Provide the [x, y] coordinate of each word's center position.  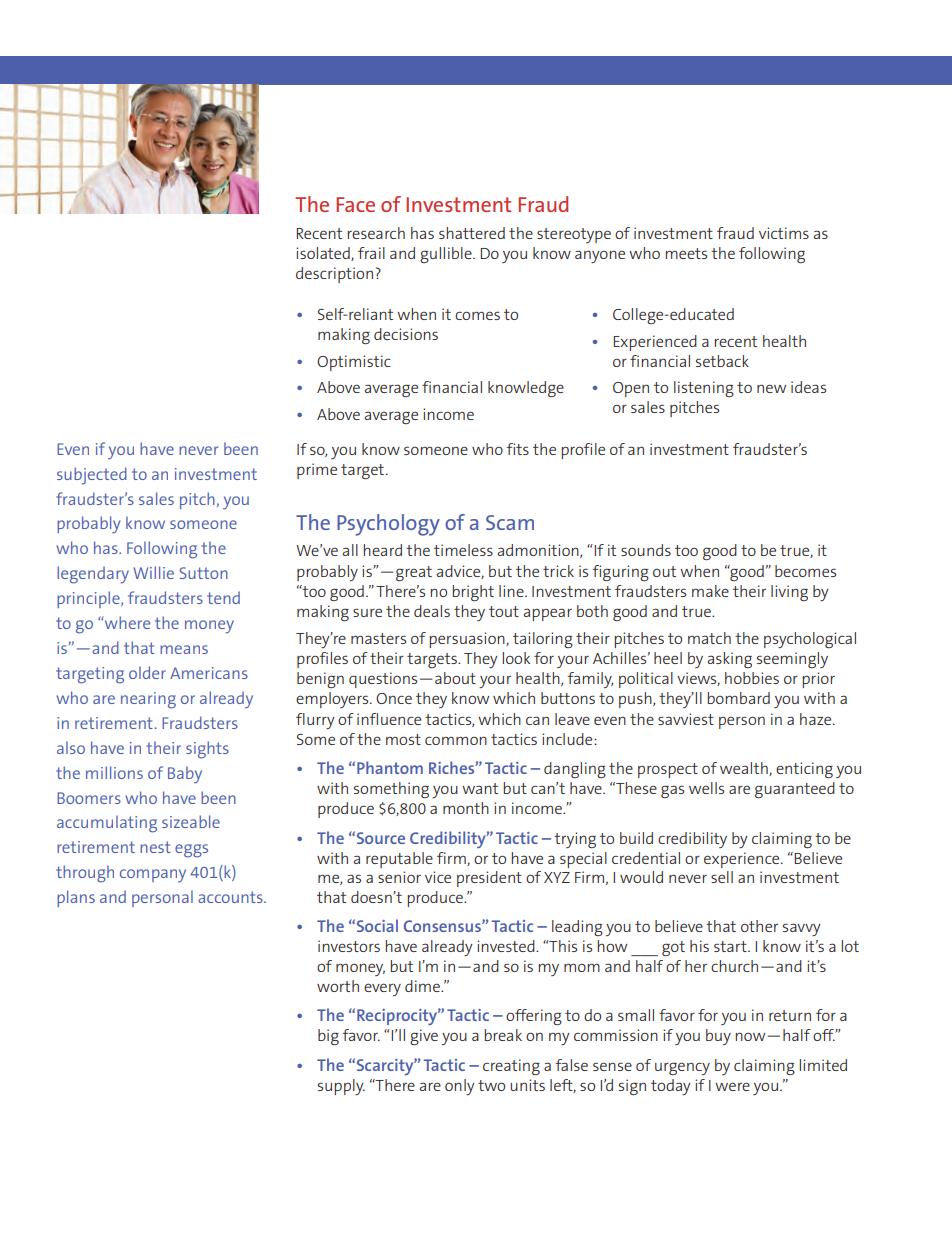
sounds [646, 550]
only [460, 1087]
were [732, 1086]
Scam [510, 522]
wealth [745, 769]
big [328, 1037]
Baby [185, 775]
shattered [472, 233]
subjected [92, 476]
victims [784, 233]
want [480, 788]
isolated [324, 254]
